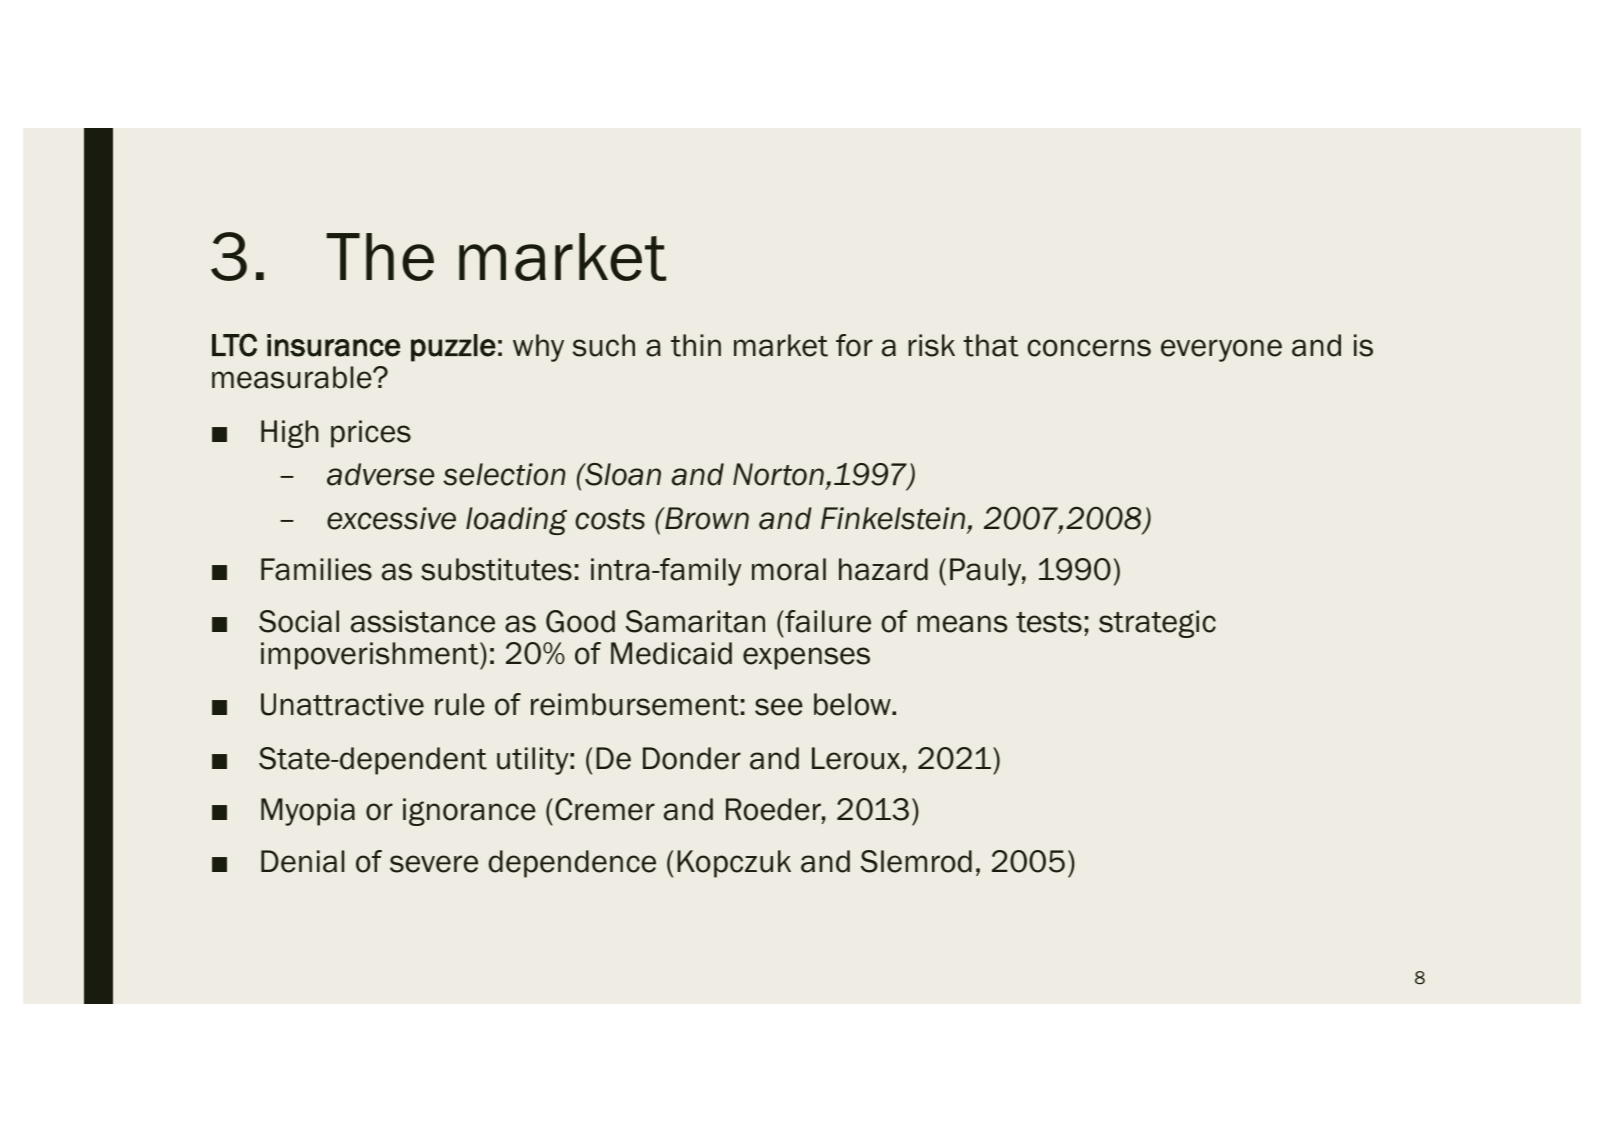 This document has width=1604, height=1133. What do you see at coordinates (293, 377) in the document?
I see `measurable` at bounding box center [293, 377].
